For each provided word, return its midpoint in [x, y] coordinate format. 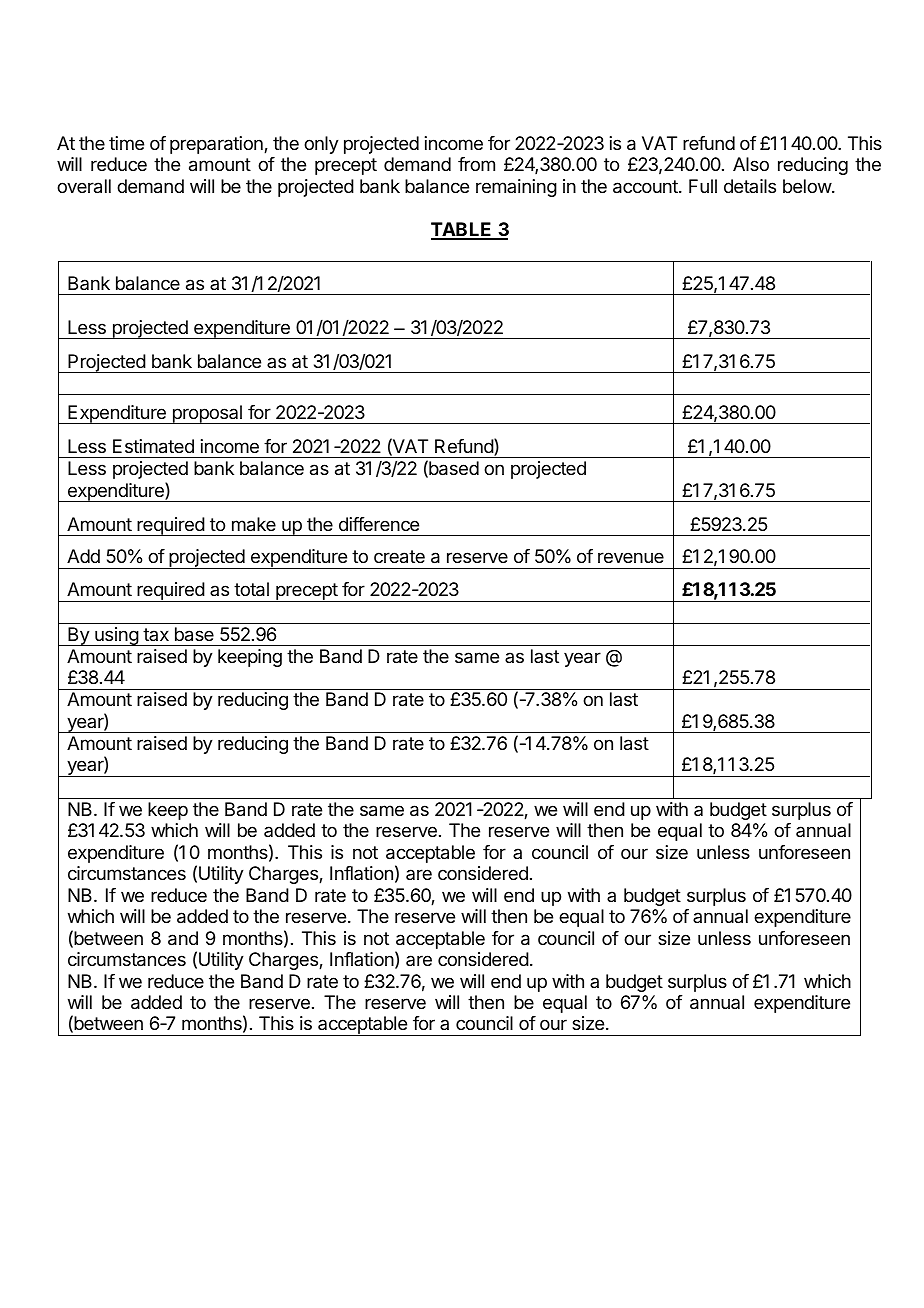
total [251, 589]
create [399, 557]
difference [379, 524]
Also [751, 164]
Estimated [153, 446]
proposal [207, 414]
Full [703, 186]
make [254, 524]
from [476, 164]
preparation [217, 145]
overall [84, 186]
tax [156, 634]
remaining [516, 188]
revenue [631, 557]
